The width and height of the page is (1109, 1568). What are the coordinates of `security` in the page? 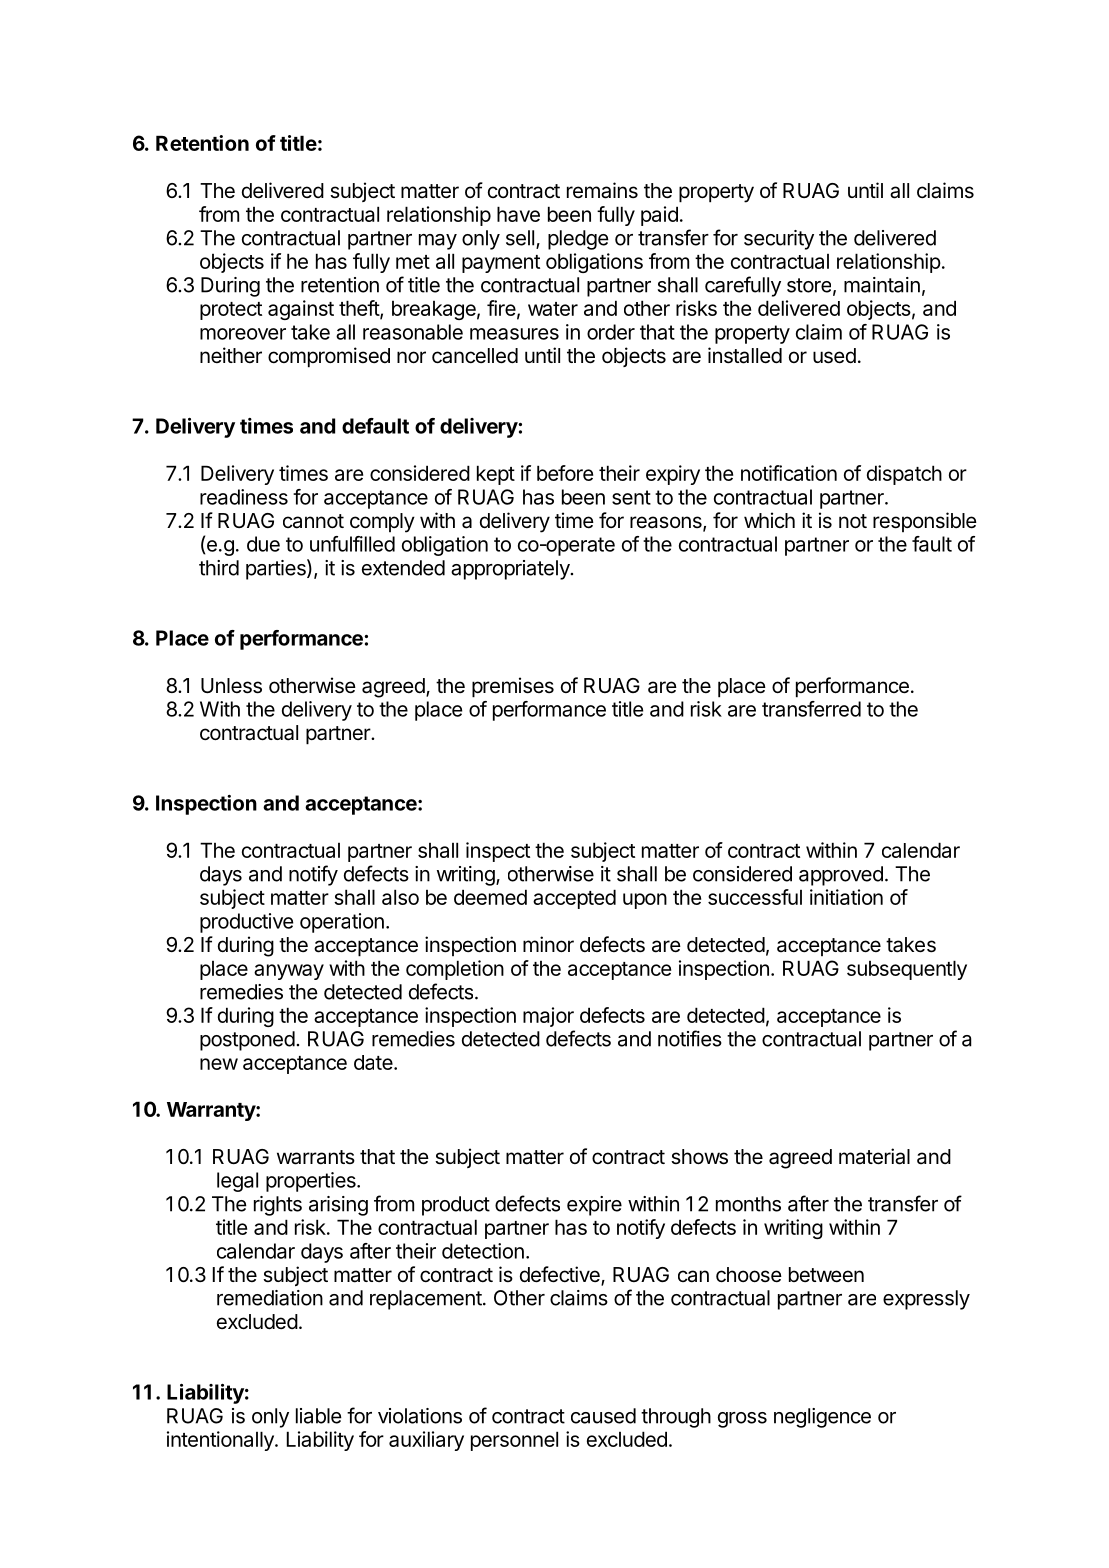 It's located at (779, 240).
